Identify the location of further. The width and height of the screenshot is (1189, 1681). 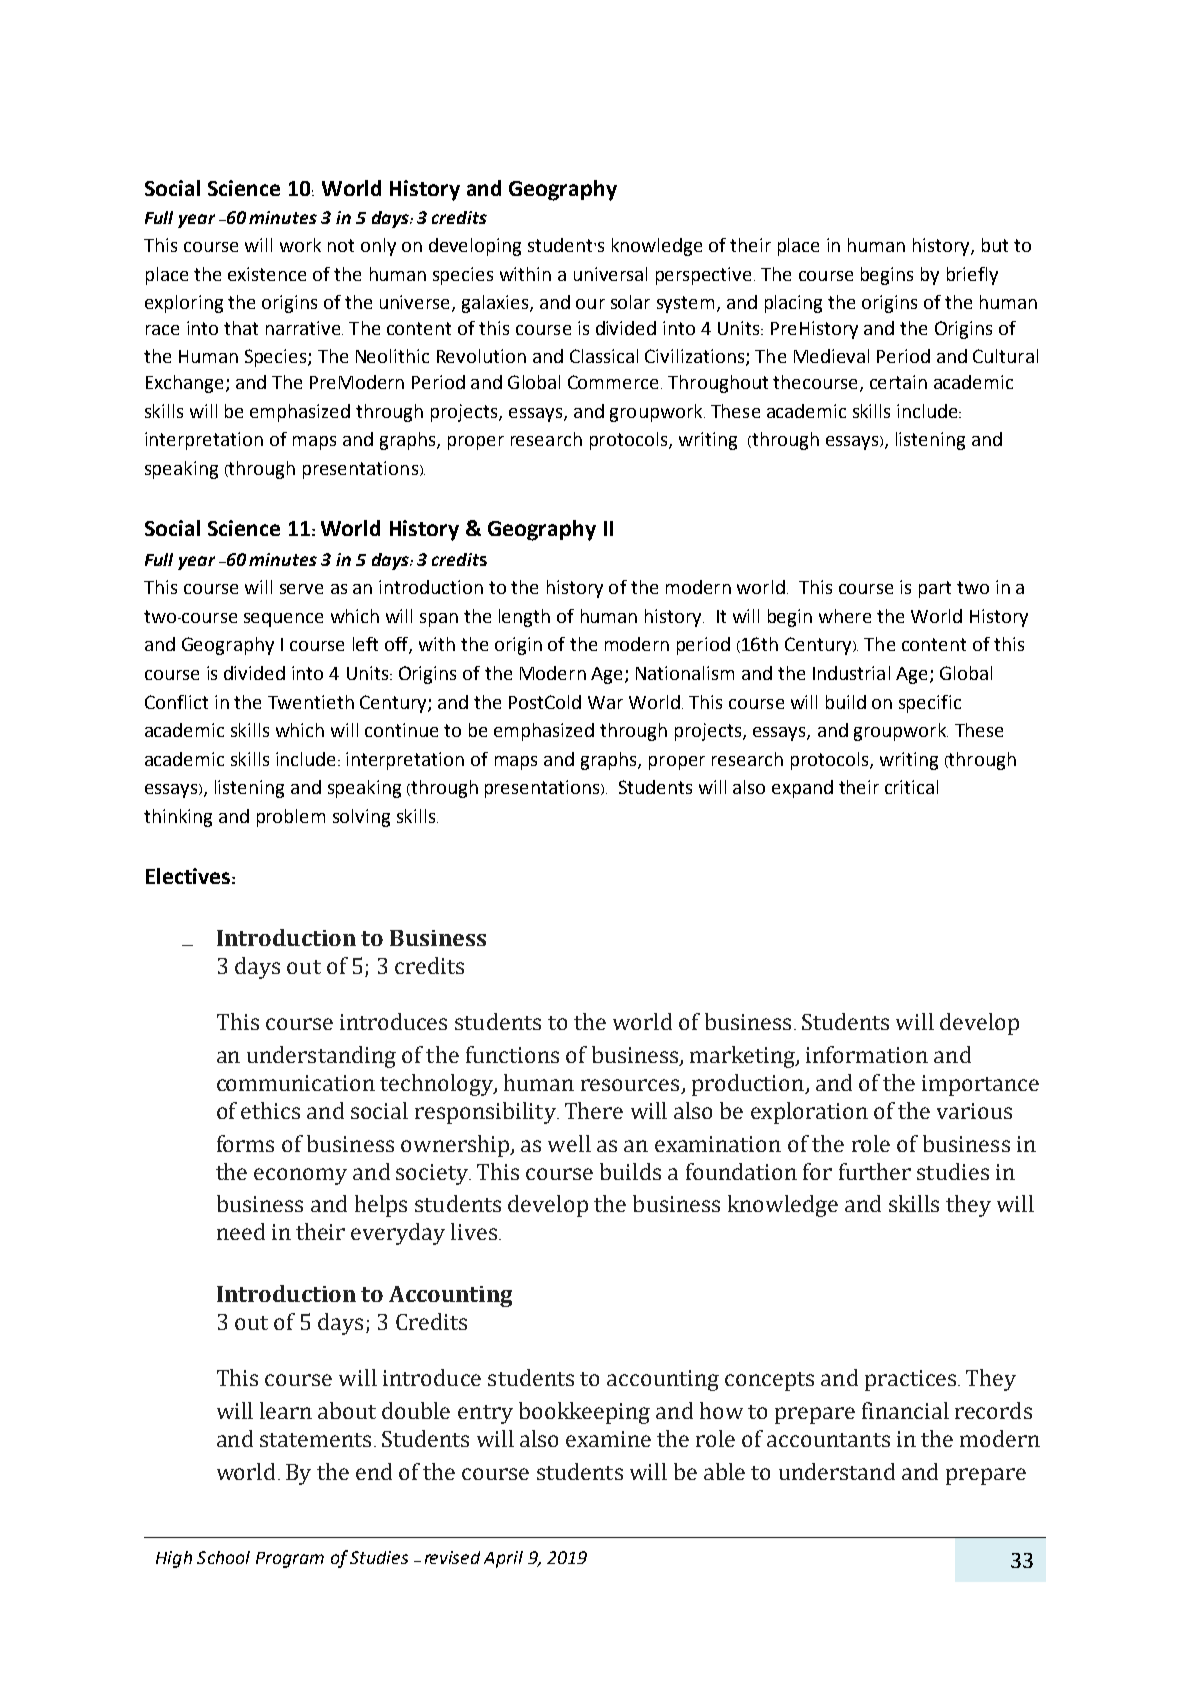
(875, 1171).
